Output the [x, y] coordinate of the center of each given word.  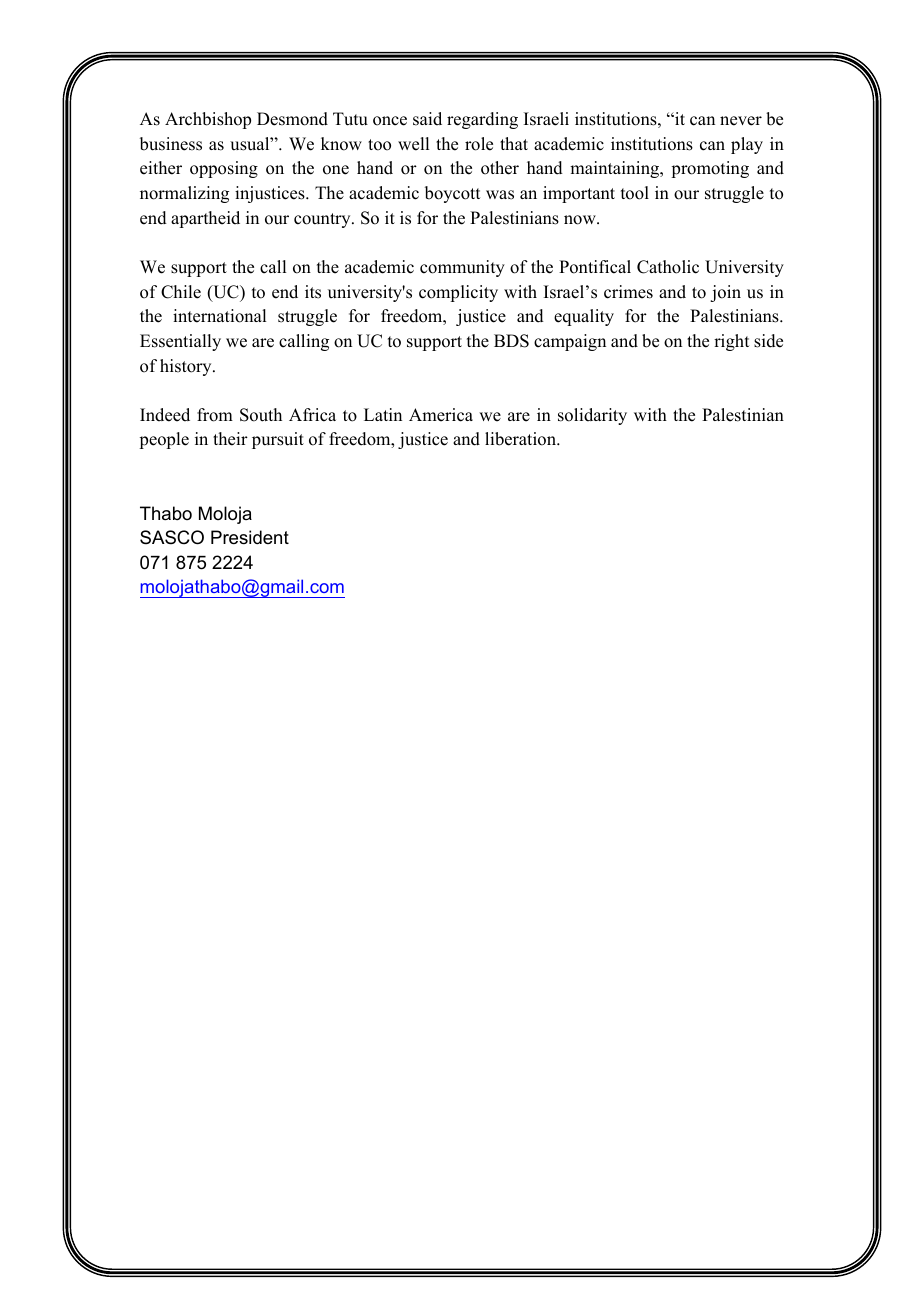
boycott [452, 194]
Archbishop [208, 120]
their [230, 439]
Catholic [668, 267]
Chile [181, 292]
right [731, 342]
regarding [482, 120]
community [462, 268]
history [187, 367]
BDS [511, 341]
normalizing [184, 194]
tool [635, 193]
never [741, 121]
